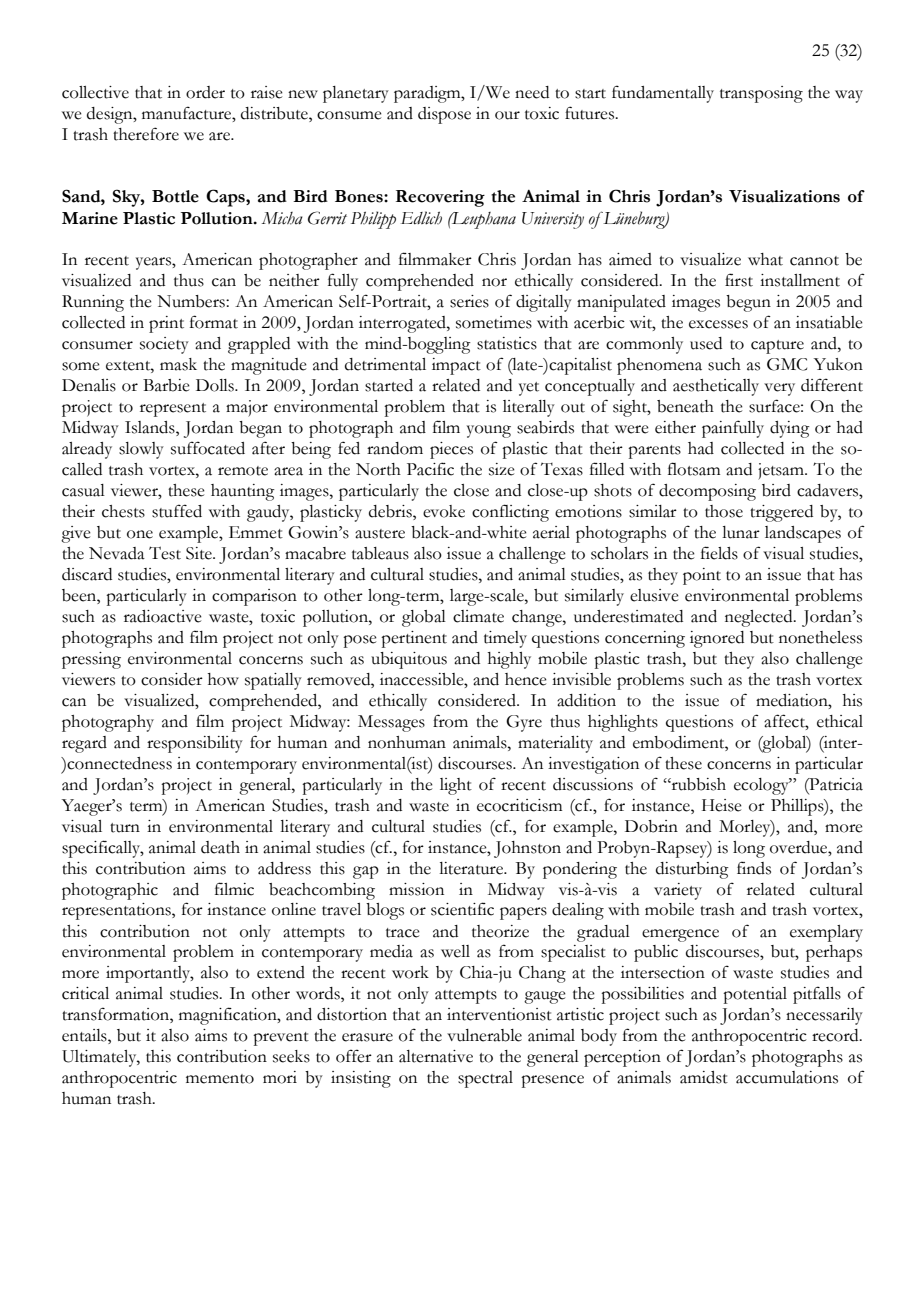  Describe the element at coordinates (754, 868) in the screenshot. I see `finds` at that location.
